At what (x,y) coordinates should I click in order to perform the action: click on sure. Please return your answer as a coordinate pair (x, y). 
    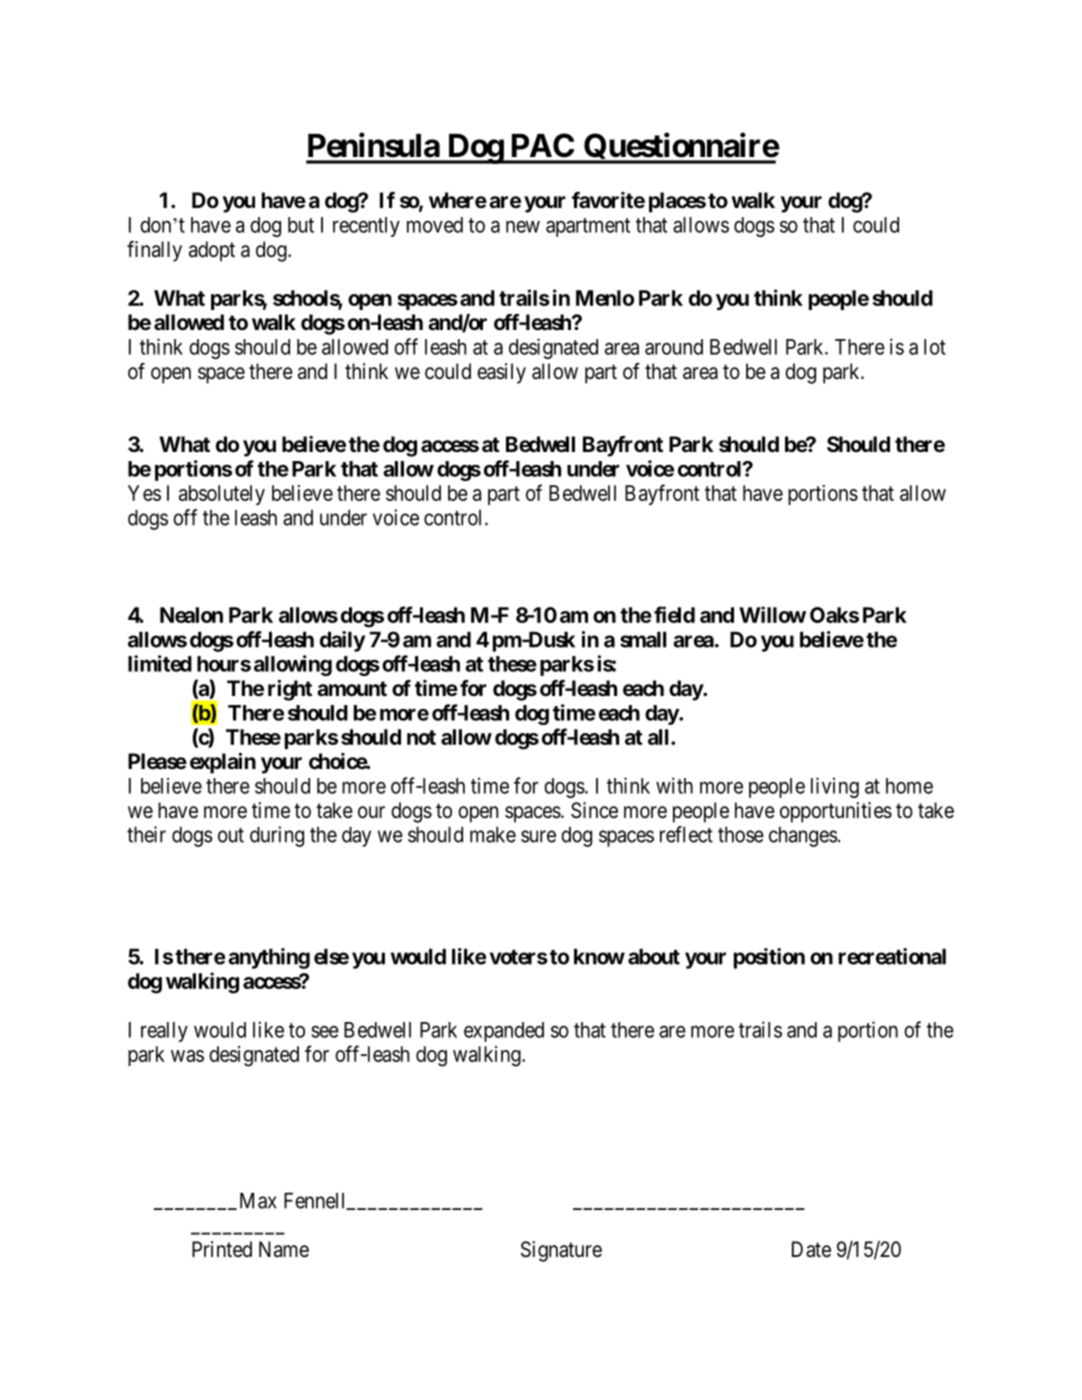
    Looking at the image, I should click on (538, 836).
